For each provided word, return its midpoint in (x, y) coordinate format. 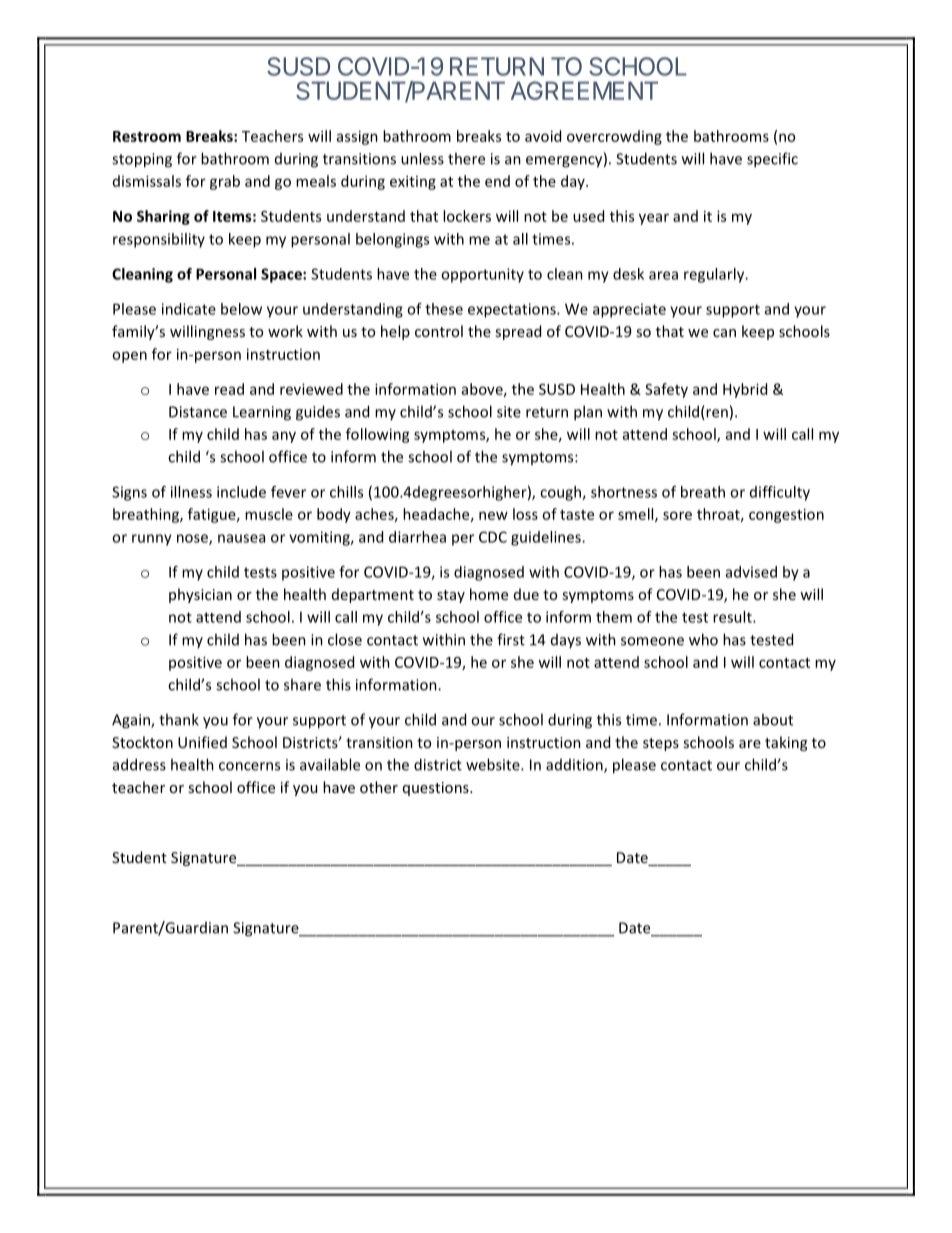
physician (200, 595)
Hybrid (745, 390)
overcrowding (614, 137)
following (378, 435)
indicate (189, 309)
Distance (198, 412)
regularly (715, 275)
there (466, 158)
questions (437, 789)
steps (661, 744)
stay (451, 596)
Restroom (147, 136)
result (733, 617)
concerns (249, 766)
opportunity (482, 275)
